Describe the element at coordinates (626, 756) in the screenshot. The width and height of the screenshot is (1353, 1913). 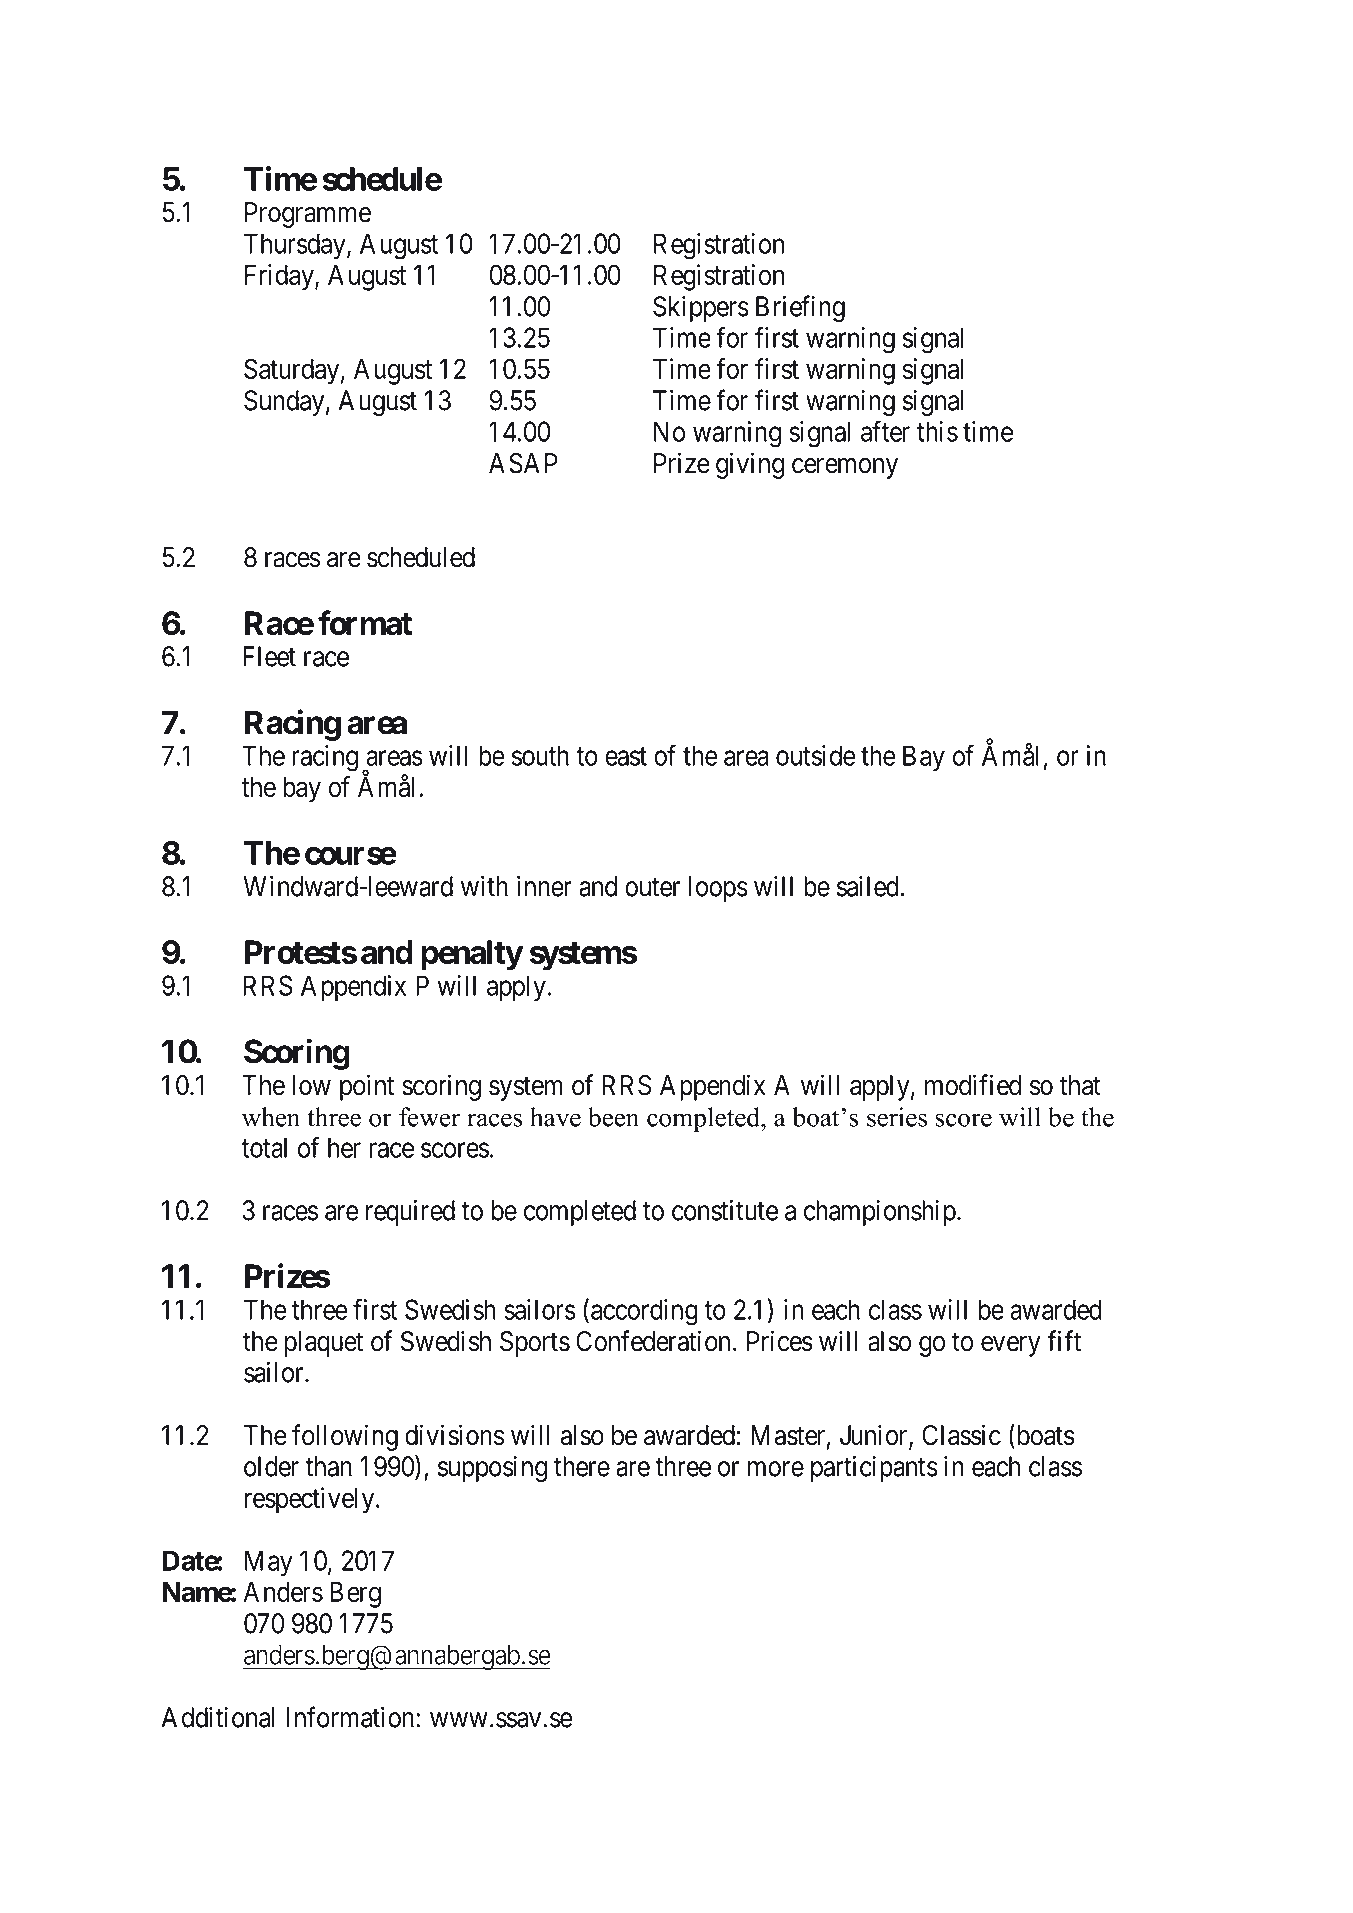
I see `east` at that location.
